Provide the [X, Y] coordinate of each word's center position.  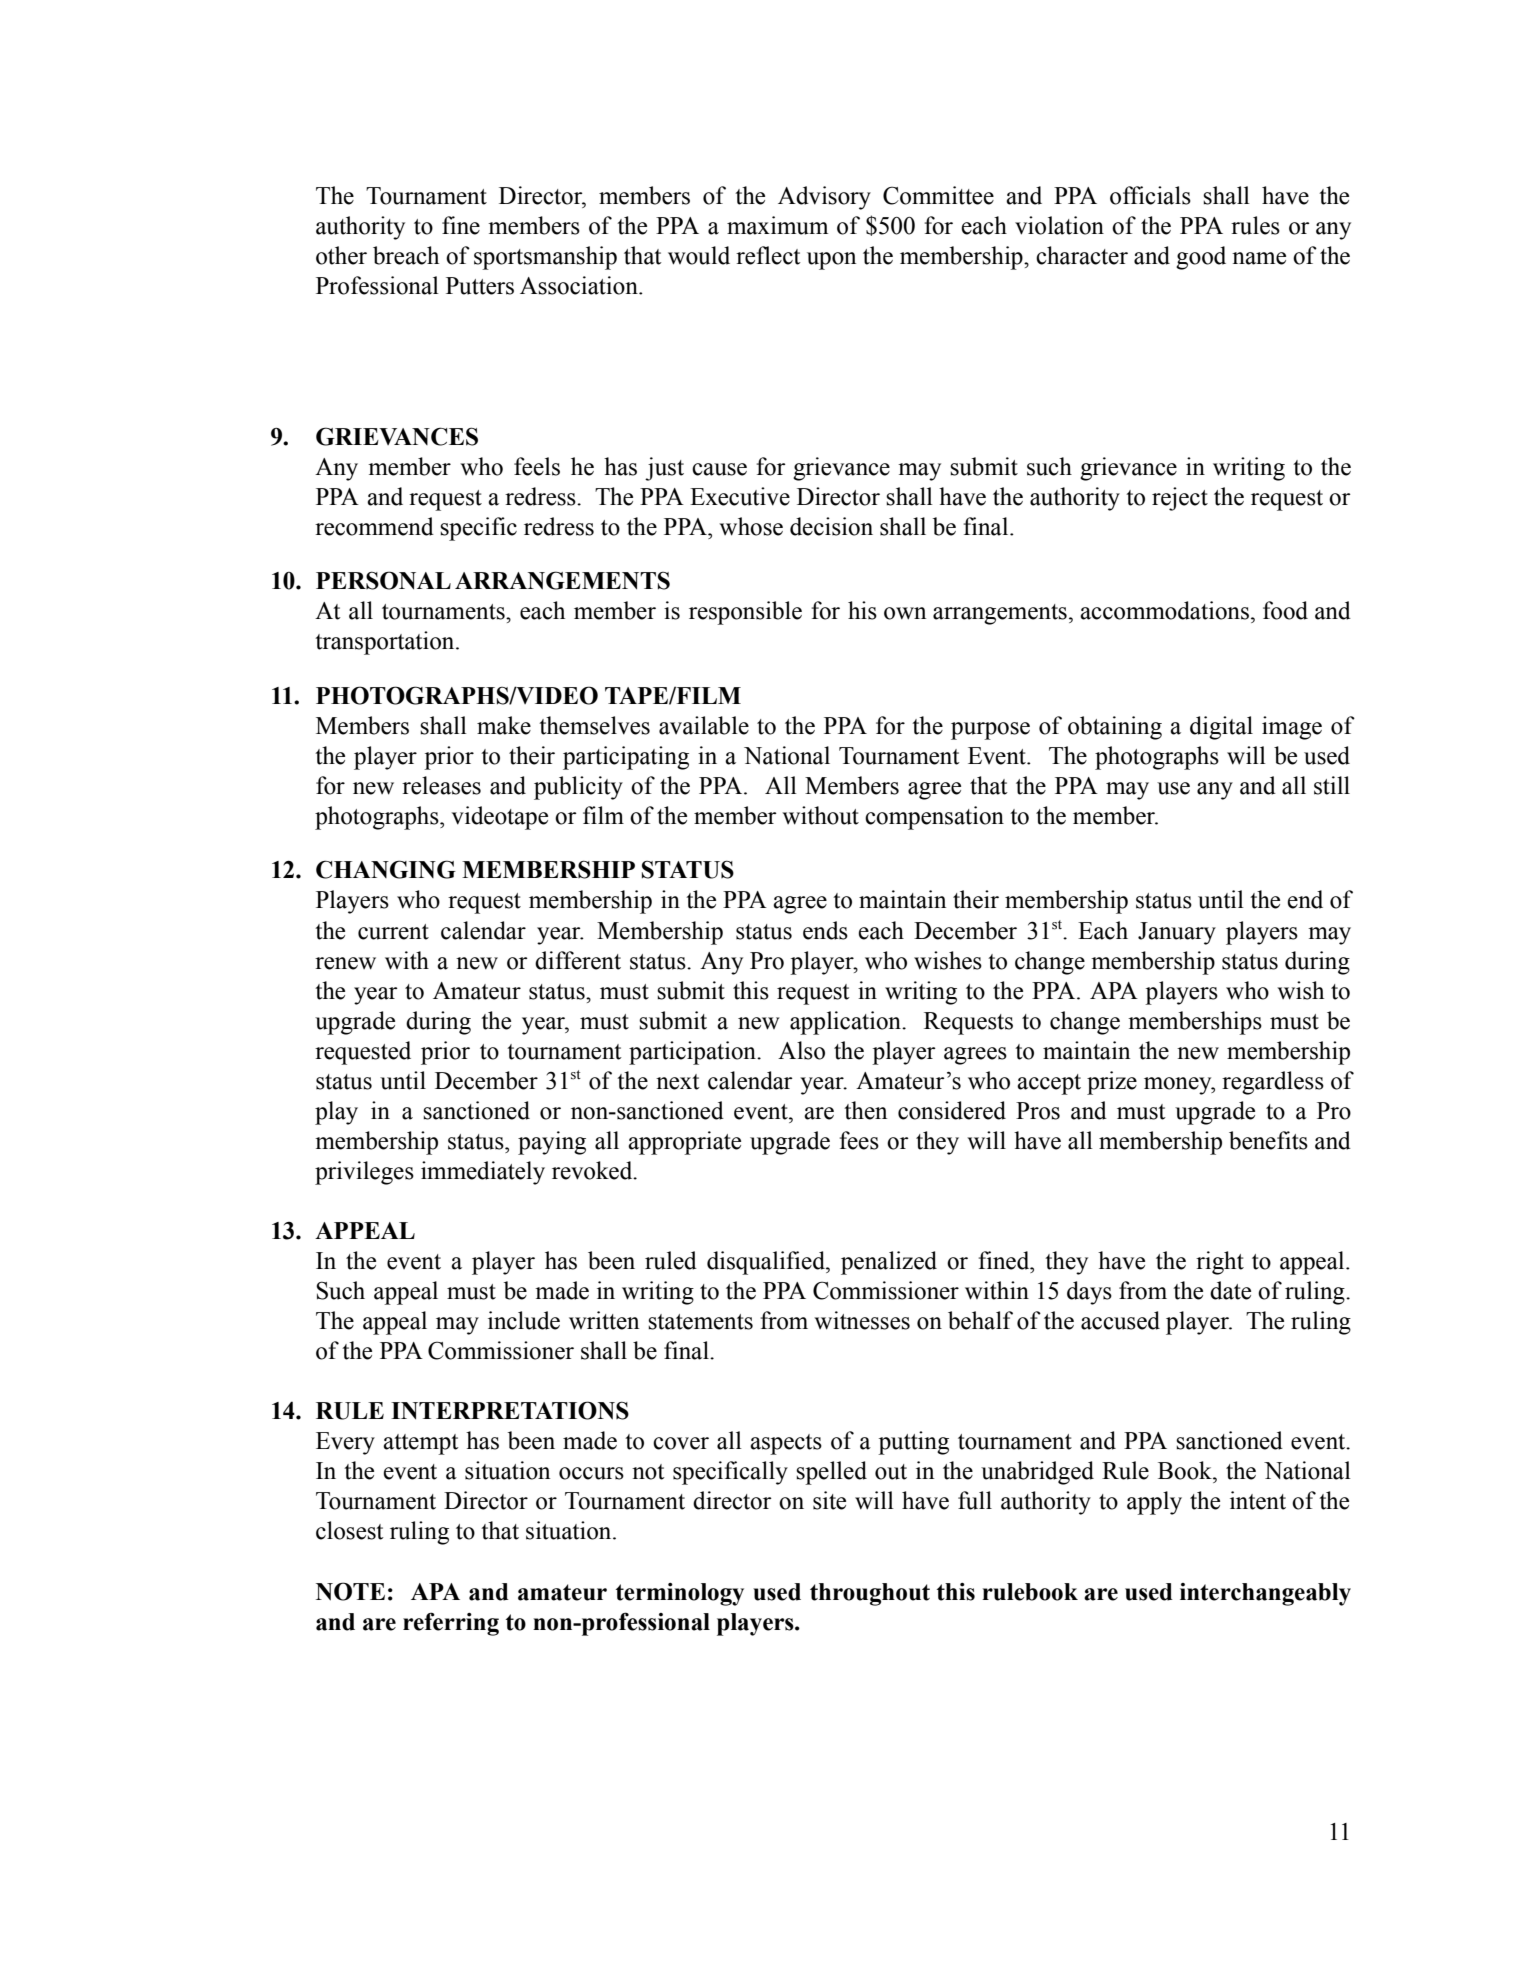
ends [825, 930]
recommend [374, 526]
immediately [483, 1173]
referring [451, 1624]
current [393, 932]
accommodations [1164, 610]
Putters [480, 286]
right [1220, 1263]
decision [831, 526]
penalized [889, 1263]
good [1201, 258]
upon [831, 261]
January [1177, 933]
